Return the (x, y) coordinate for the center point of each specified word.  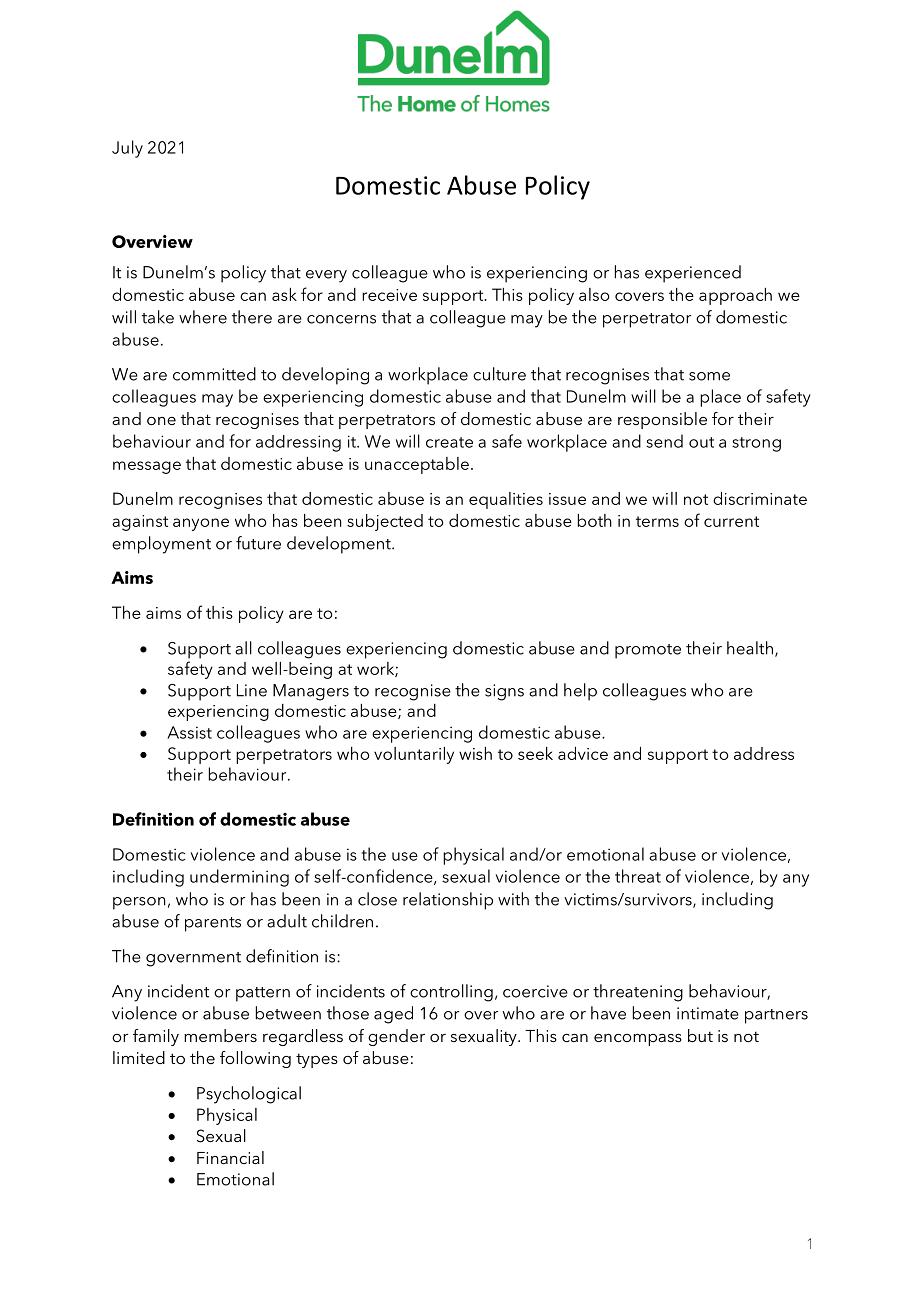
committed (214, 374)
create (449, 442)
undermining (239, 878)
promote (648, 651)
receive (389, 295)
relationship (448, 901)
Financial (230, 1157)
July (127, 149)
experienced (693, 274)
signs (504, 692)
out (701, 442)
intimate (708, 1013)
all (243, 648)
